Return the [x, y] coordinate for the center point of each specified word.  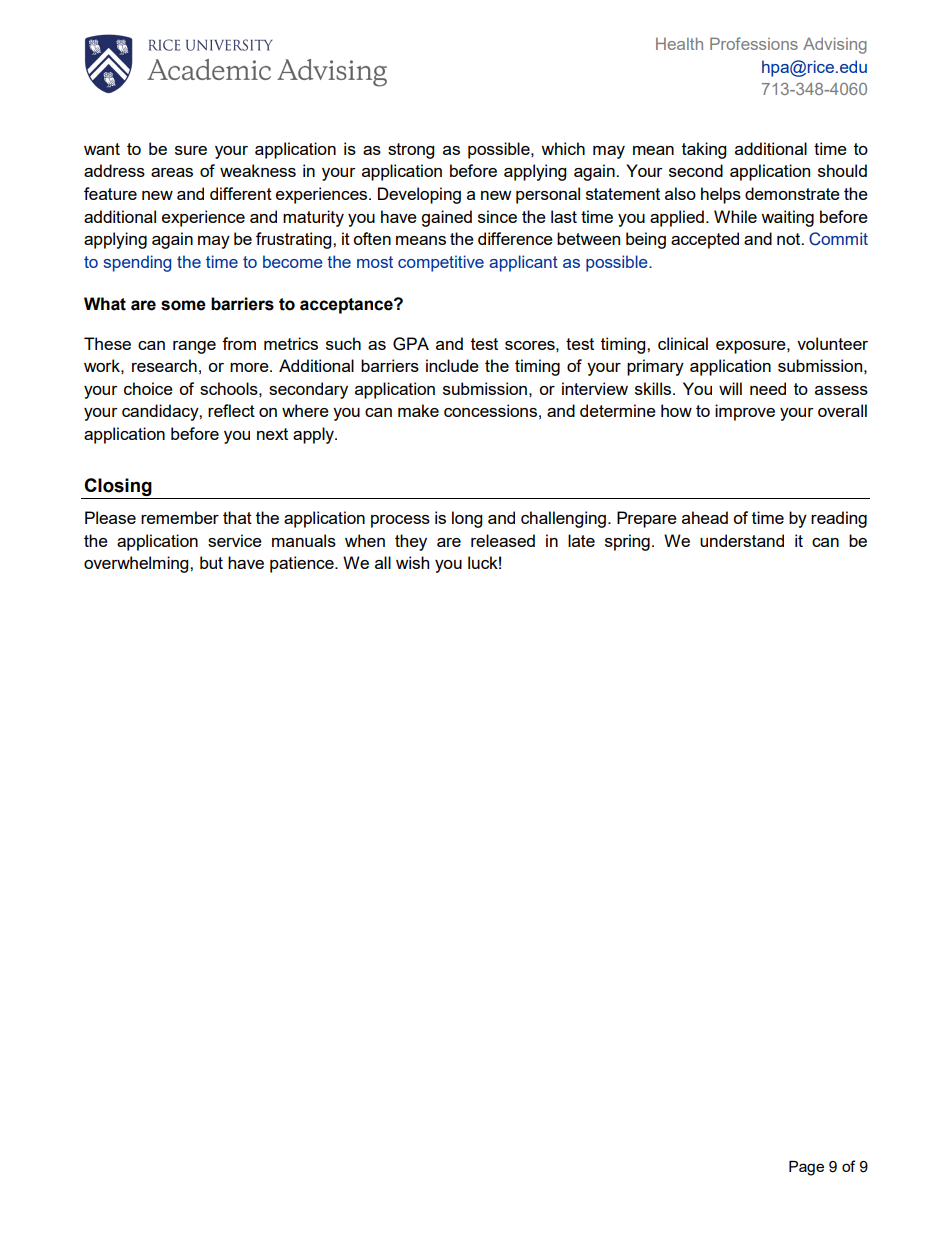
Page [806, 1168]
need [768, 388]
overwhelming [137, 564]
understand [742, 540]
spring [627, 542]
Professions [754, 43]
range [194, 347]
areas [172, 172]
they [411, 542]
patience [303, 564]
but [211, 562]
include [452, 365]
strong [411, 151]
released [503, 540]
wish [412, 562]
